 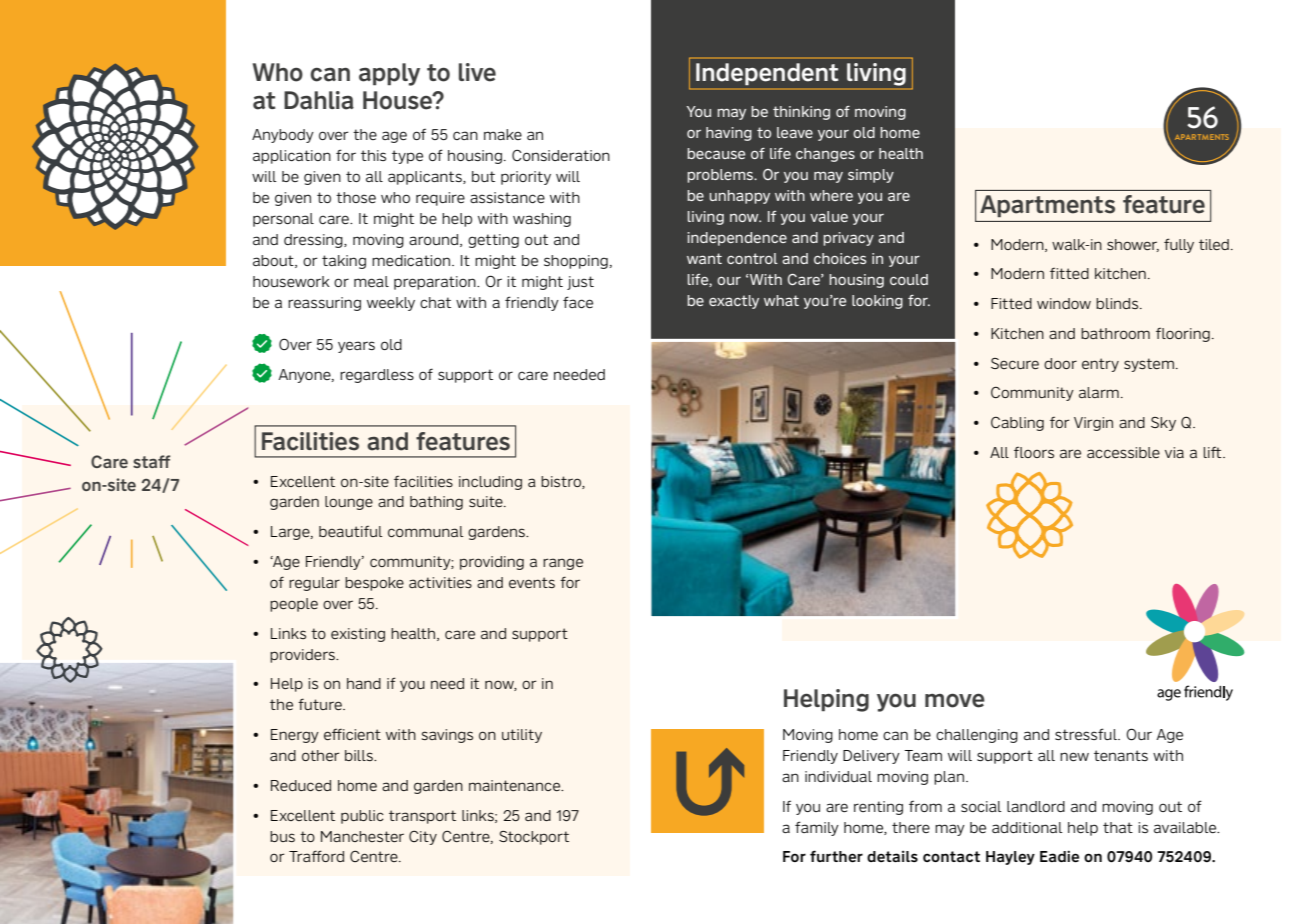 What do you see at coordinates (704, 258) in the screenshot?
I see `want` at bounding box center [704, 258].
